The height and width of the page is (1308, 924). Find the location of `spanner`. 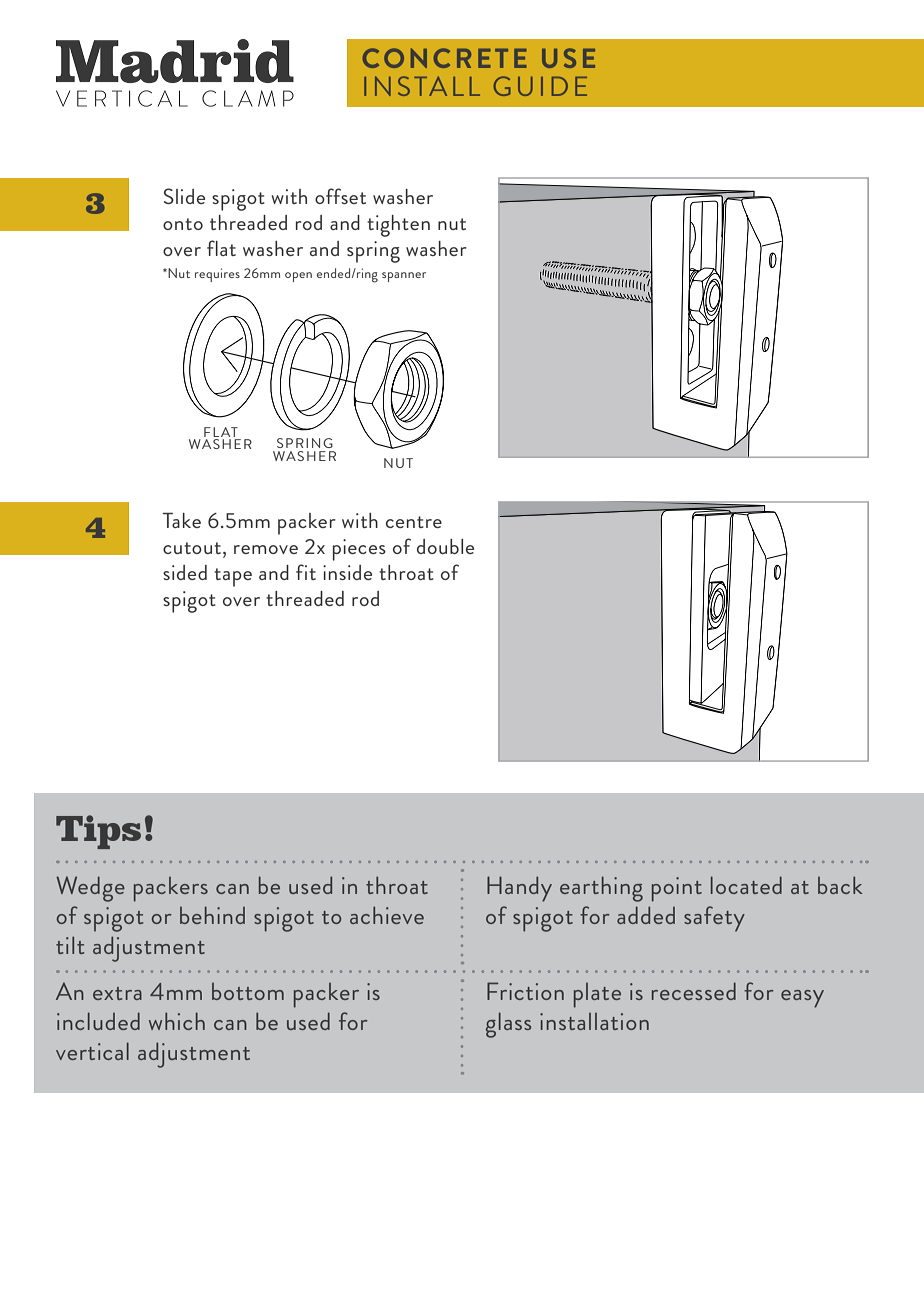

spanner is located at coordinates (404, 277).
